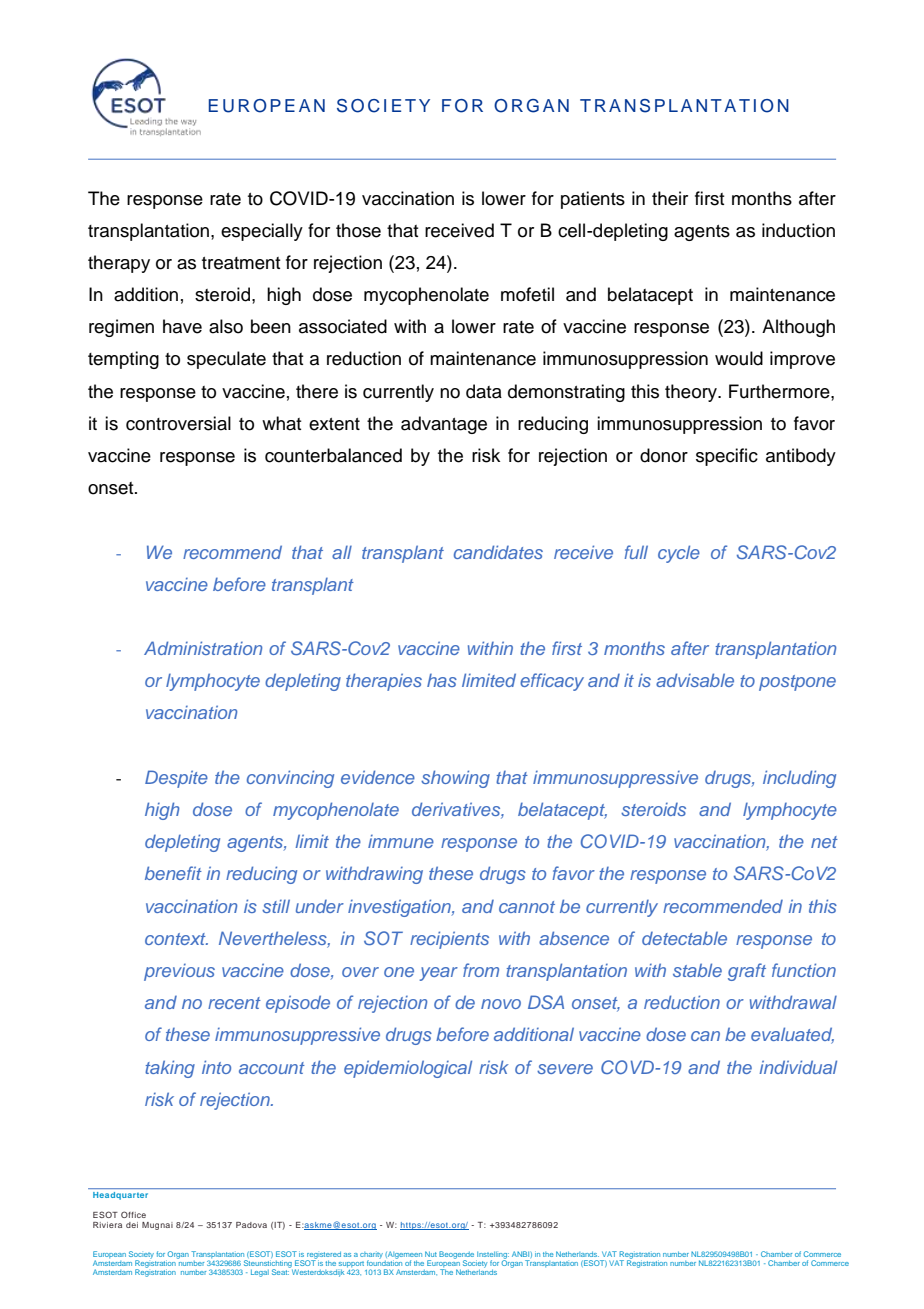 The width and height of the screenshot is (924, 1309). Describe the element at coordinates (455, 779) in the screenshot. I see `showing` at that location.
